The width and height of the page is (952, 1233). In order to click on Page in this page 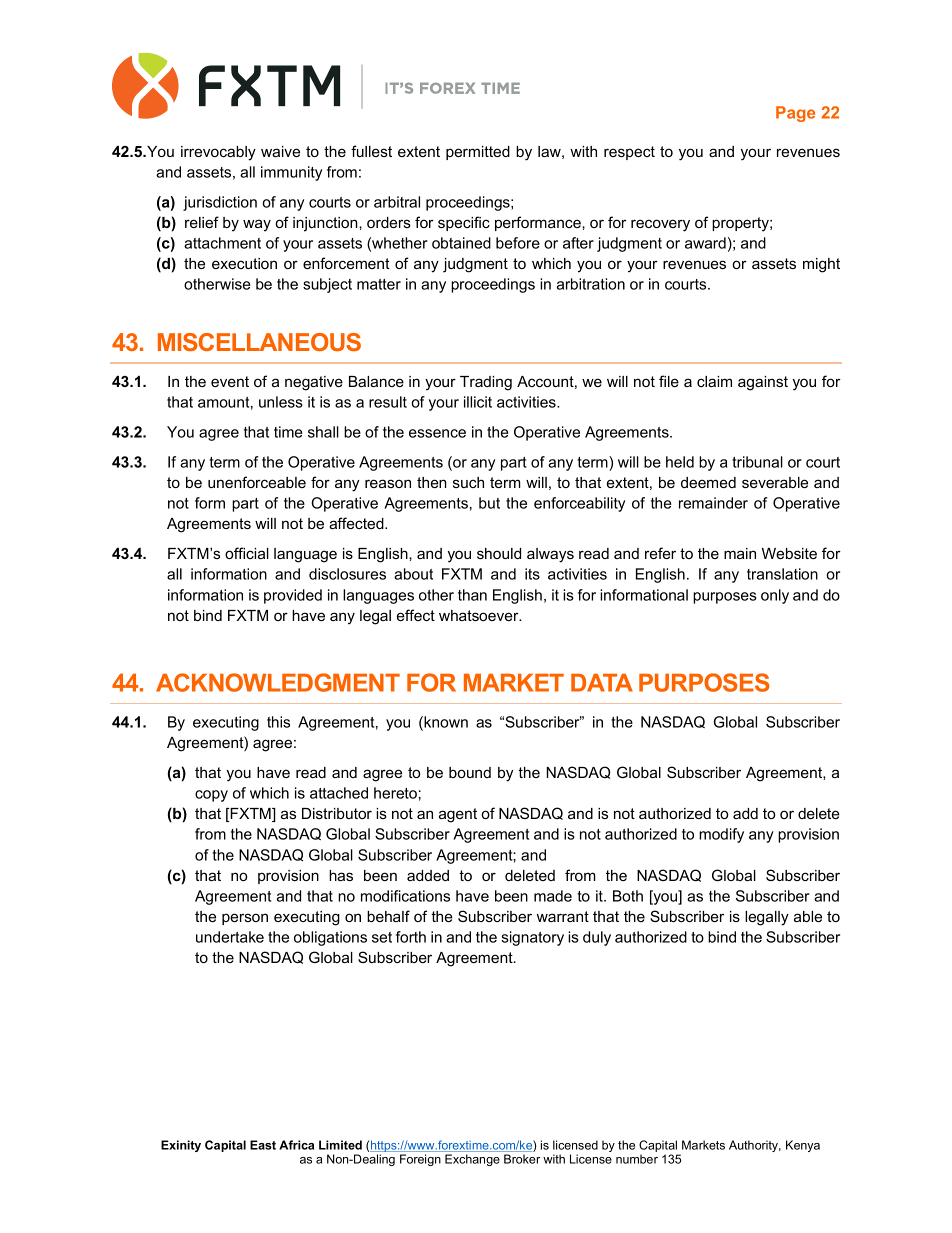, I will do `click(795, 114)`.
